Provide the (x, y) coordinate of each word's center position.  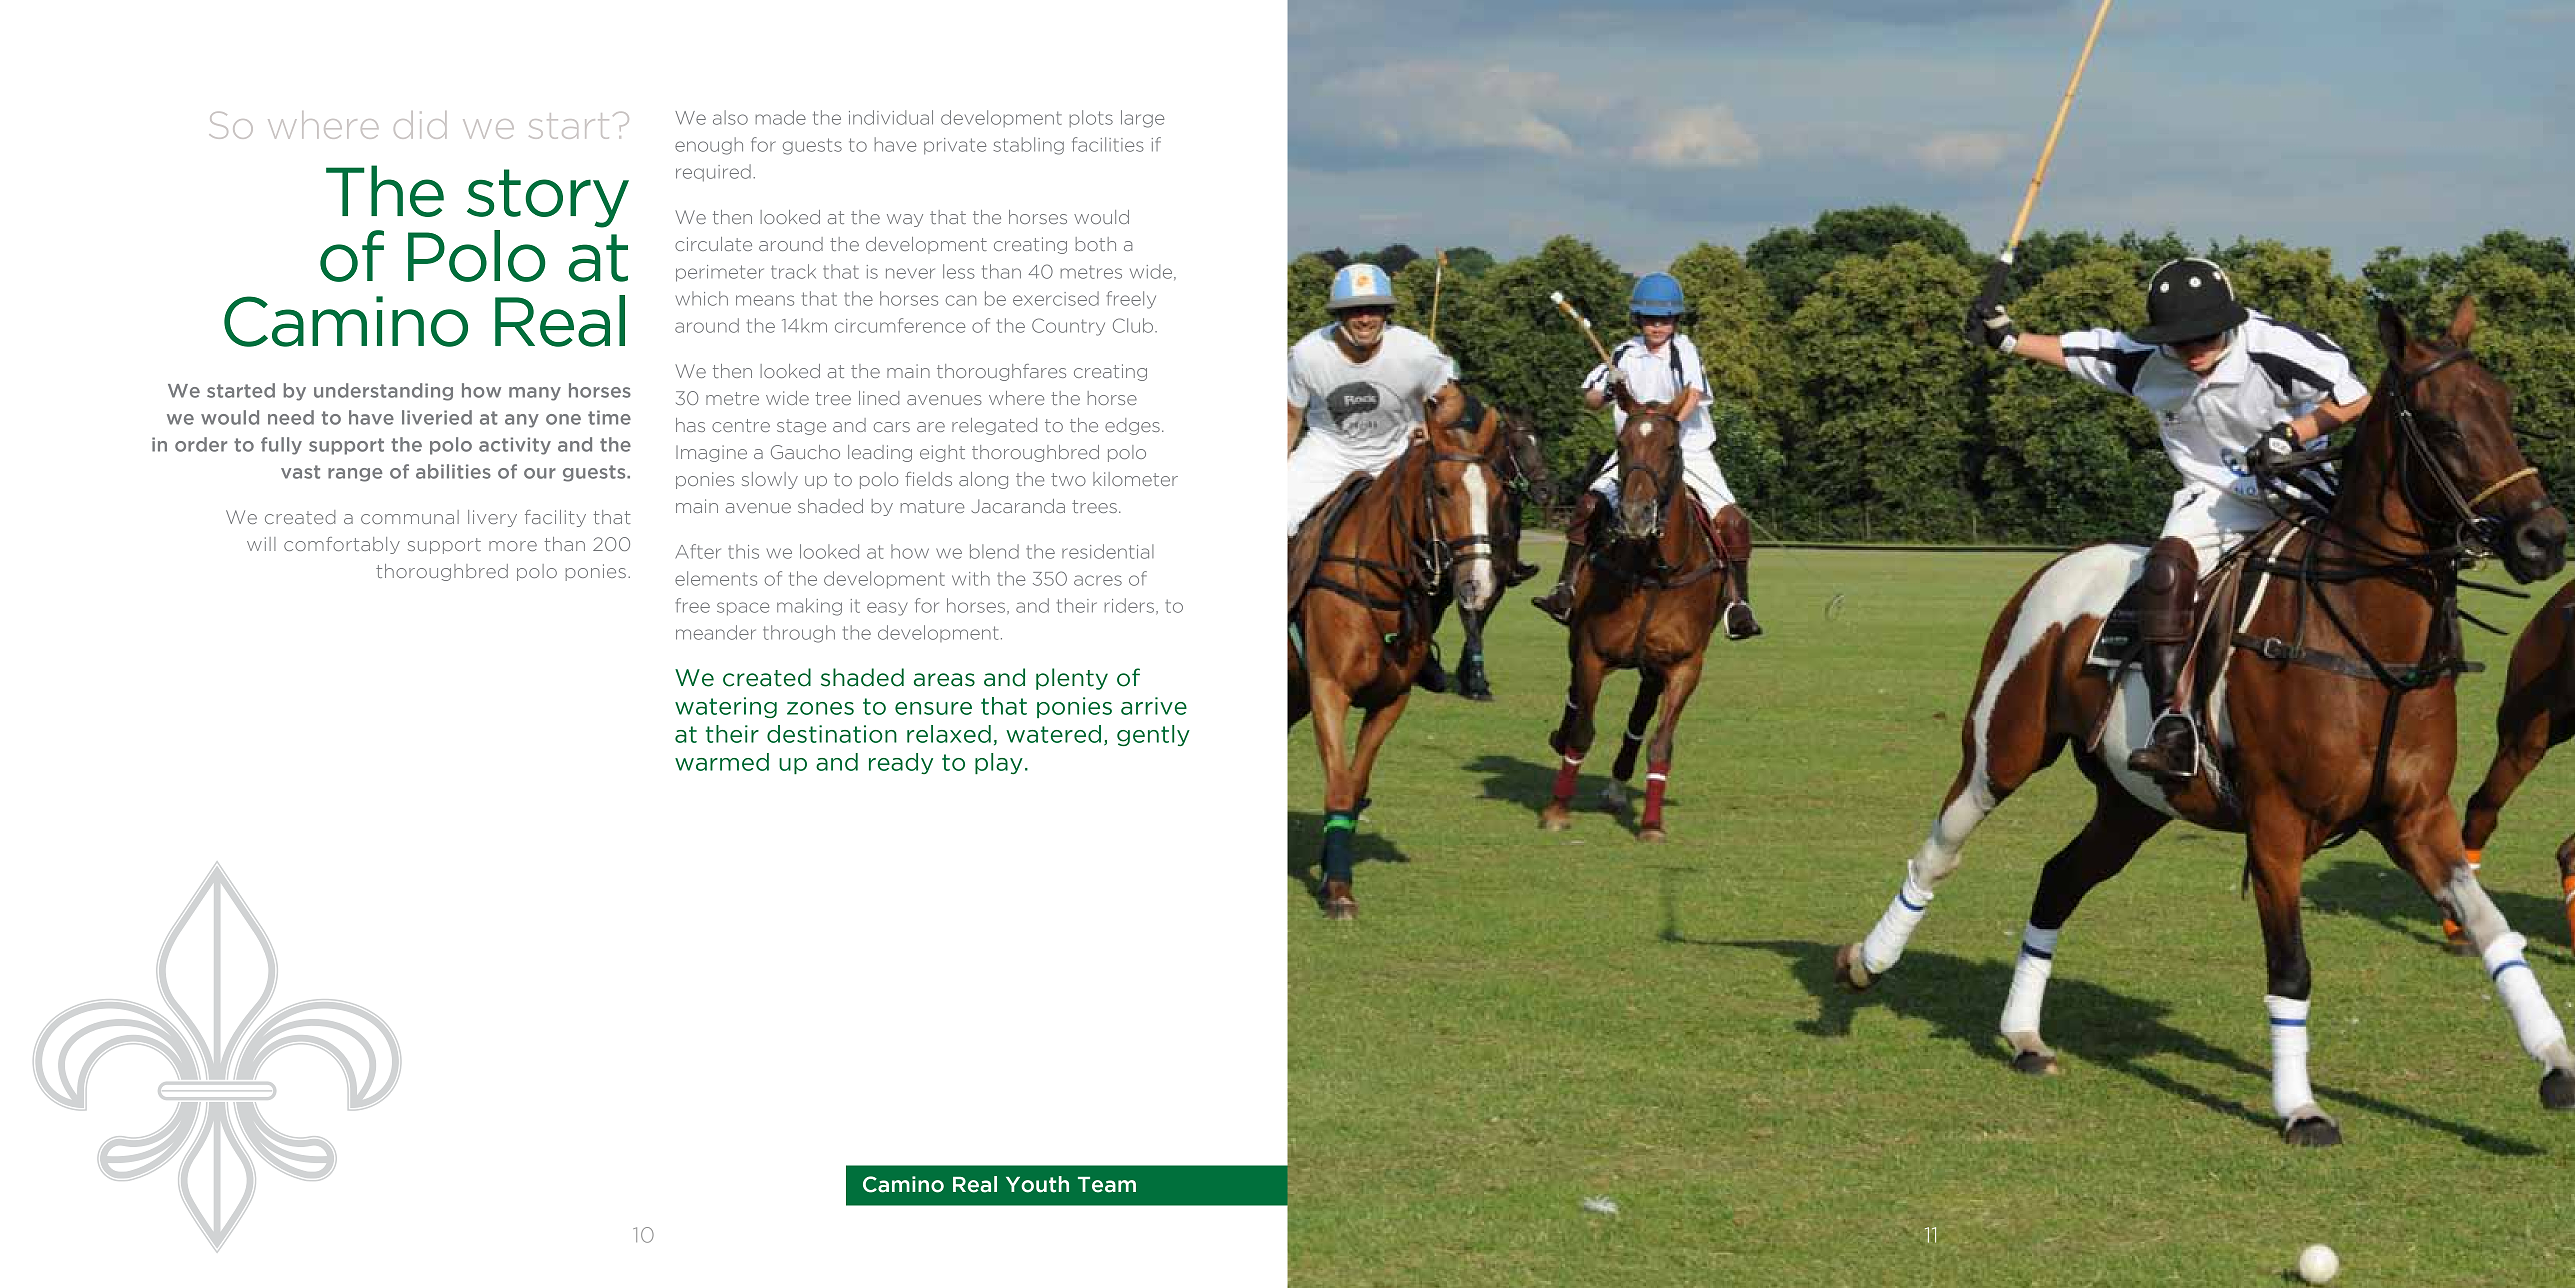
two (1068, 479)
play (999, 763)
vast (300, 472)
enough (709, 146)
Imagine (711, 453)
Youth (1037, 1184)
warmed (722, 762)
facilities (1108, 144)
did (420, 125)
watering (726, 707)
